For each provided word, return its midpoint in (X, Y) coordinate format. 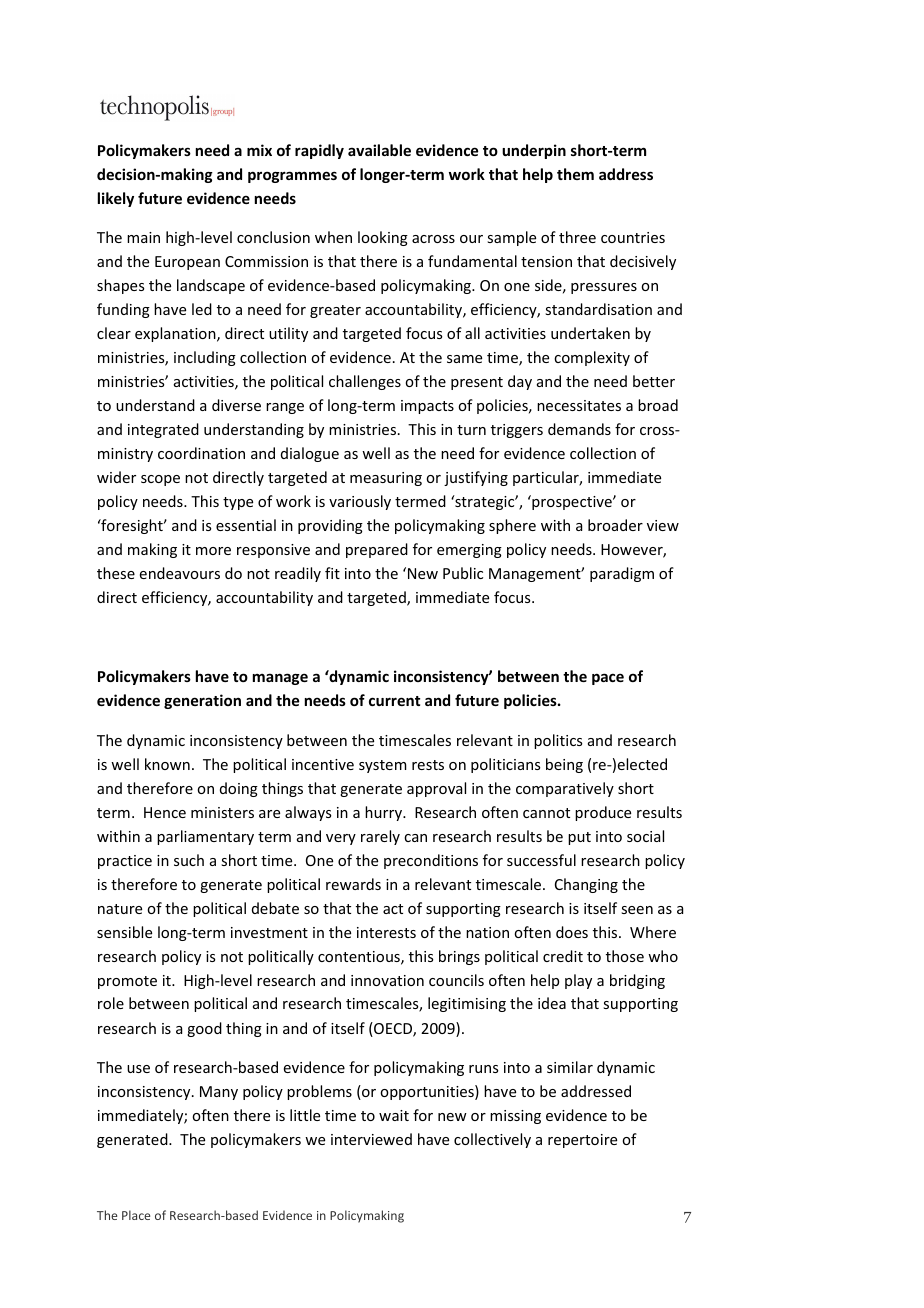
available (379, 150)
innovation (387, 980)
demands (579, 429)
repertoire (582, 1141)
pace (608, 679)
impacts (427, 407)
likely (116, 199)
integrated (163, 430)
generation (202, 701)
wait (394, 1115)
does (572, 932)
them (575, 174)
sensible (124, 932)
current (394, 701)
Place (136, 1215)
